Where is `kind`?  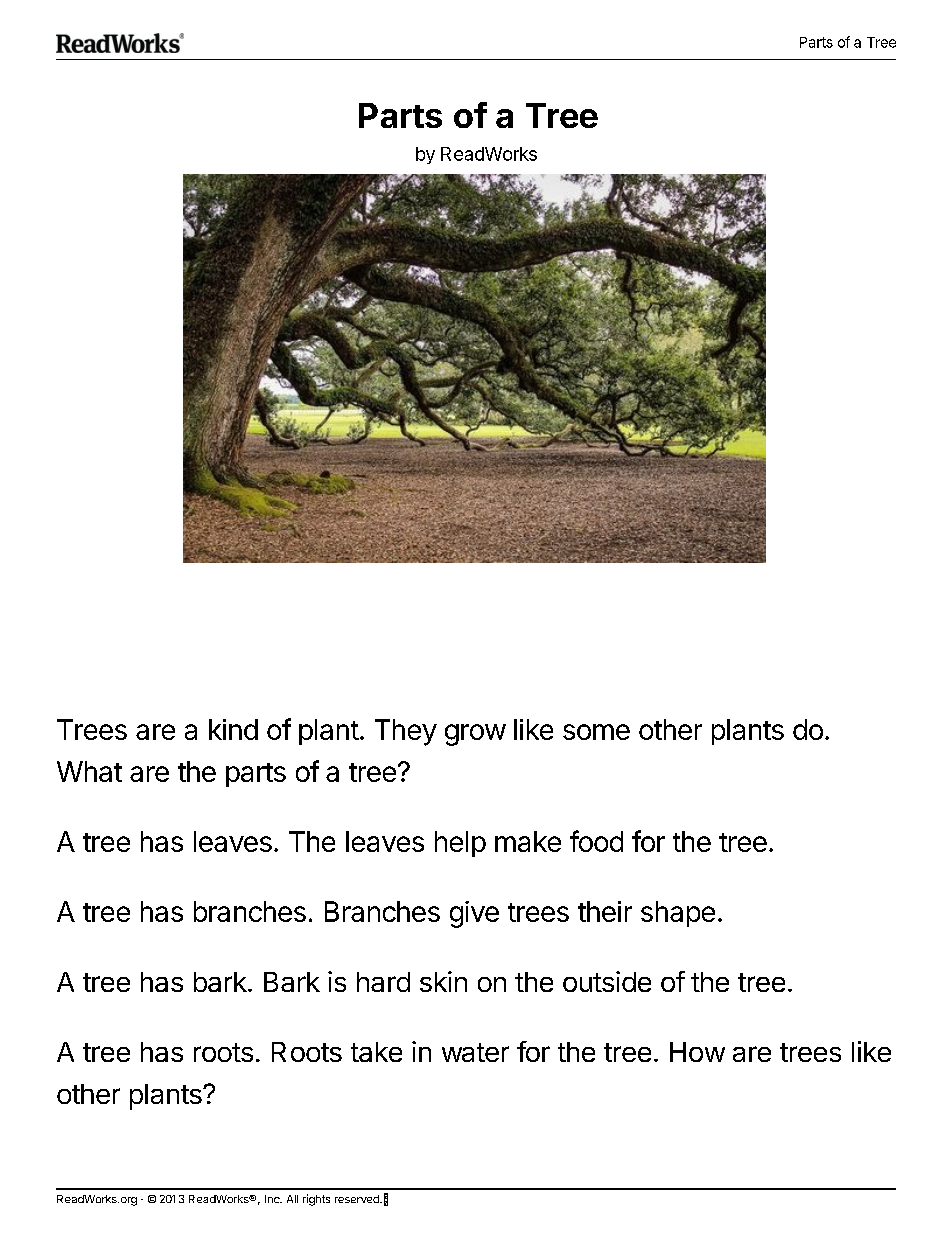 kind is located at coordinates (233, 729).
